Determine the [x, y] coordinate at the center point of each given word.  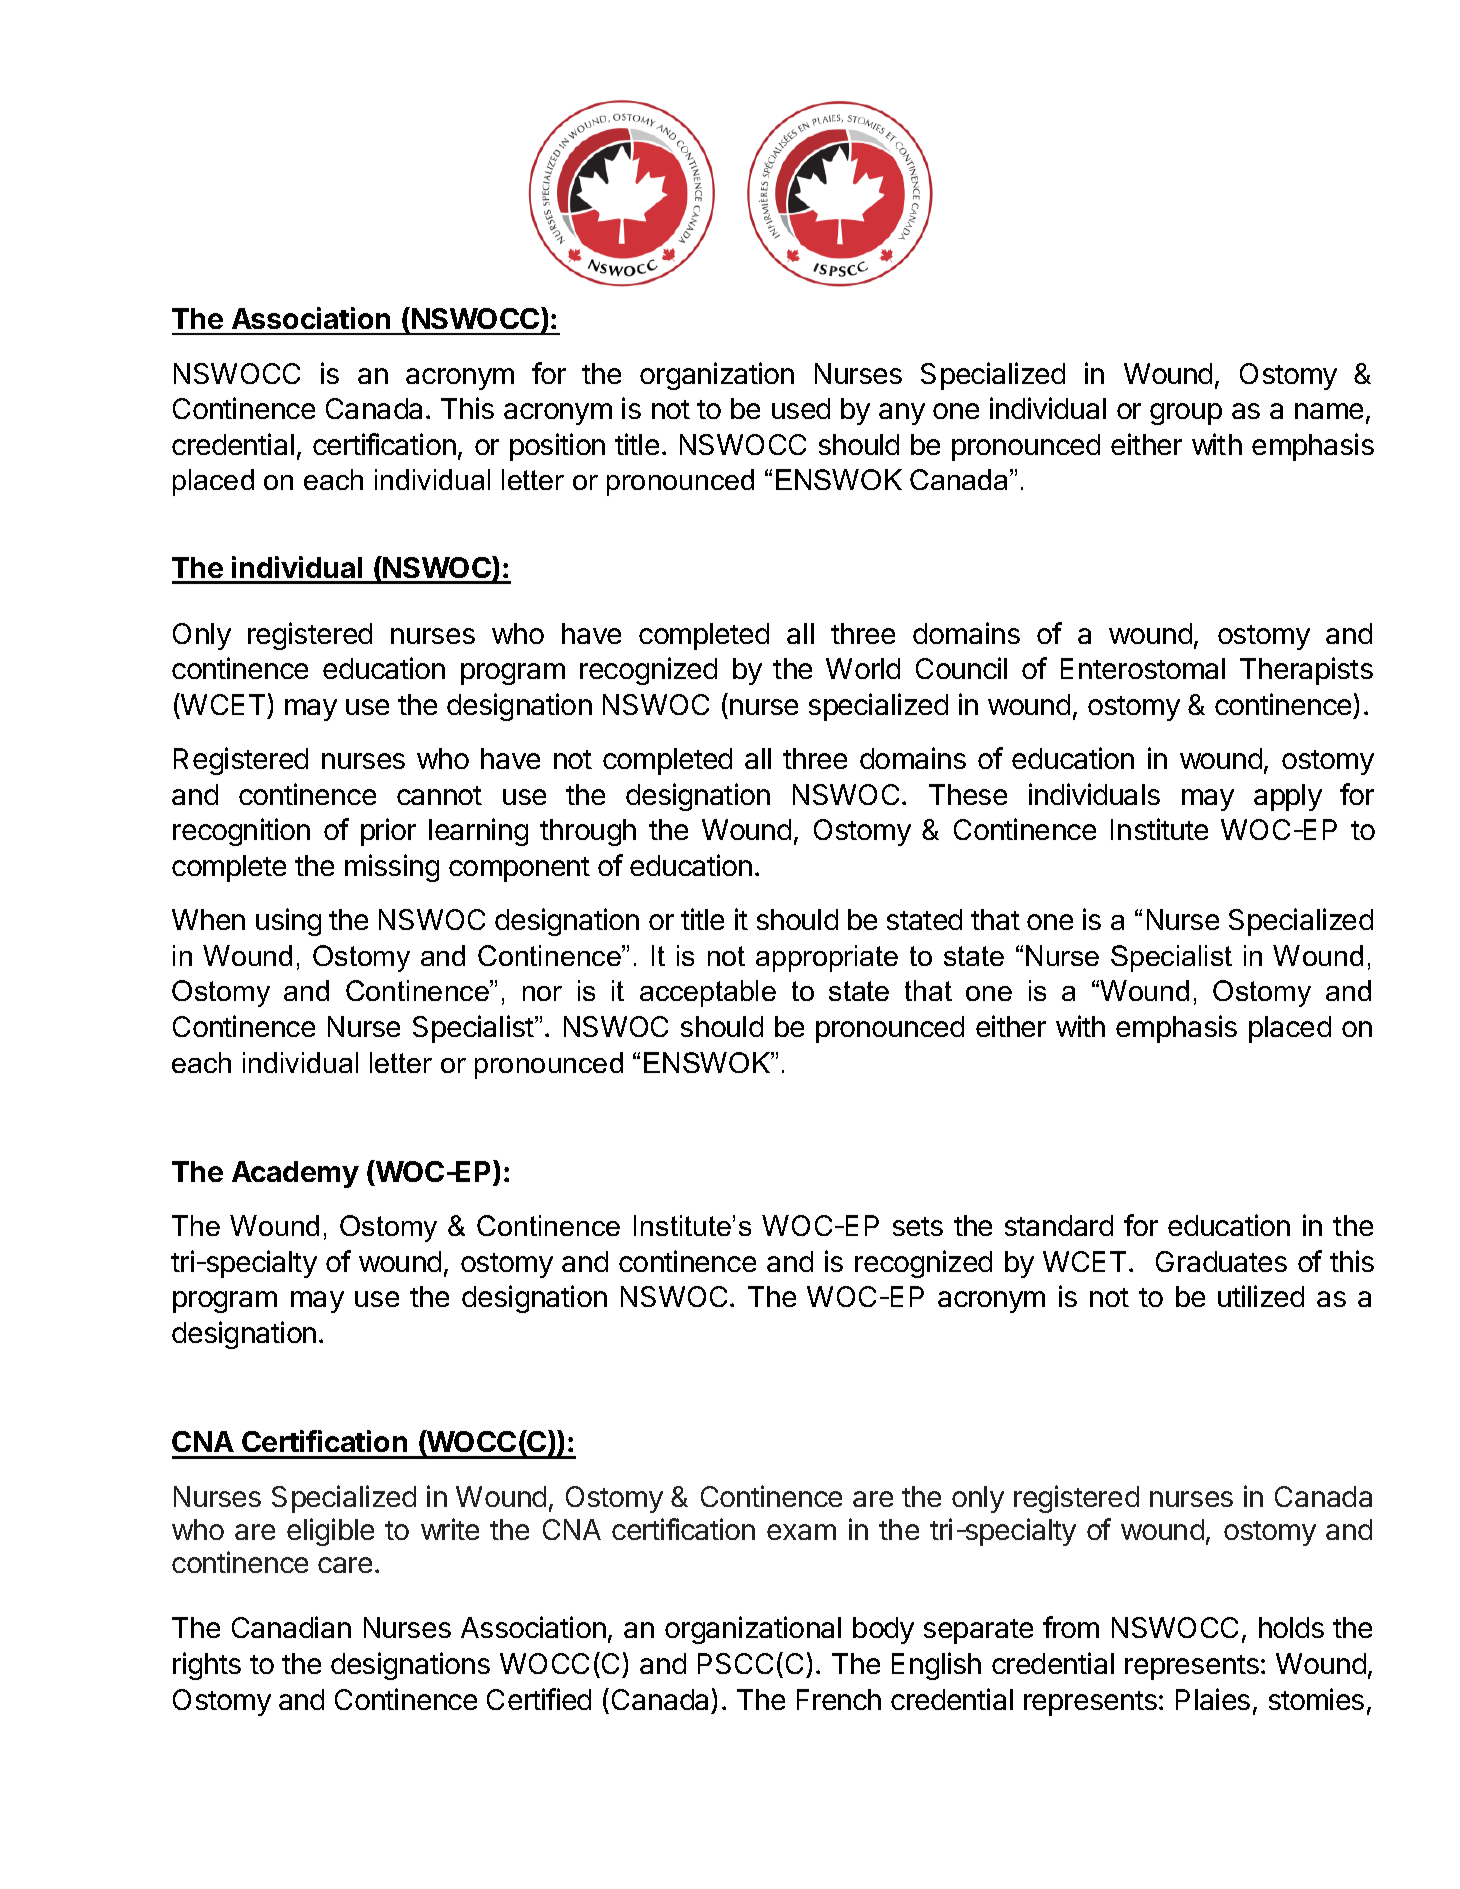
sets [918, 1226]
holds [1291, 1627]
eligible [330, 1532]
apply [1288, 797]
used [801, 408]
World [863, 668]
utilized [1261, 1296]
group [1186, 414]
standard [1059, 1225]
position [557, 447]
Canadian [291, 1627]
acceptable [708, 993]
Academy [295, 1174]
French [839, 1699]
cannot [439, 795]
